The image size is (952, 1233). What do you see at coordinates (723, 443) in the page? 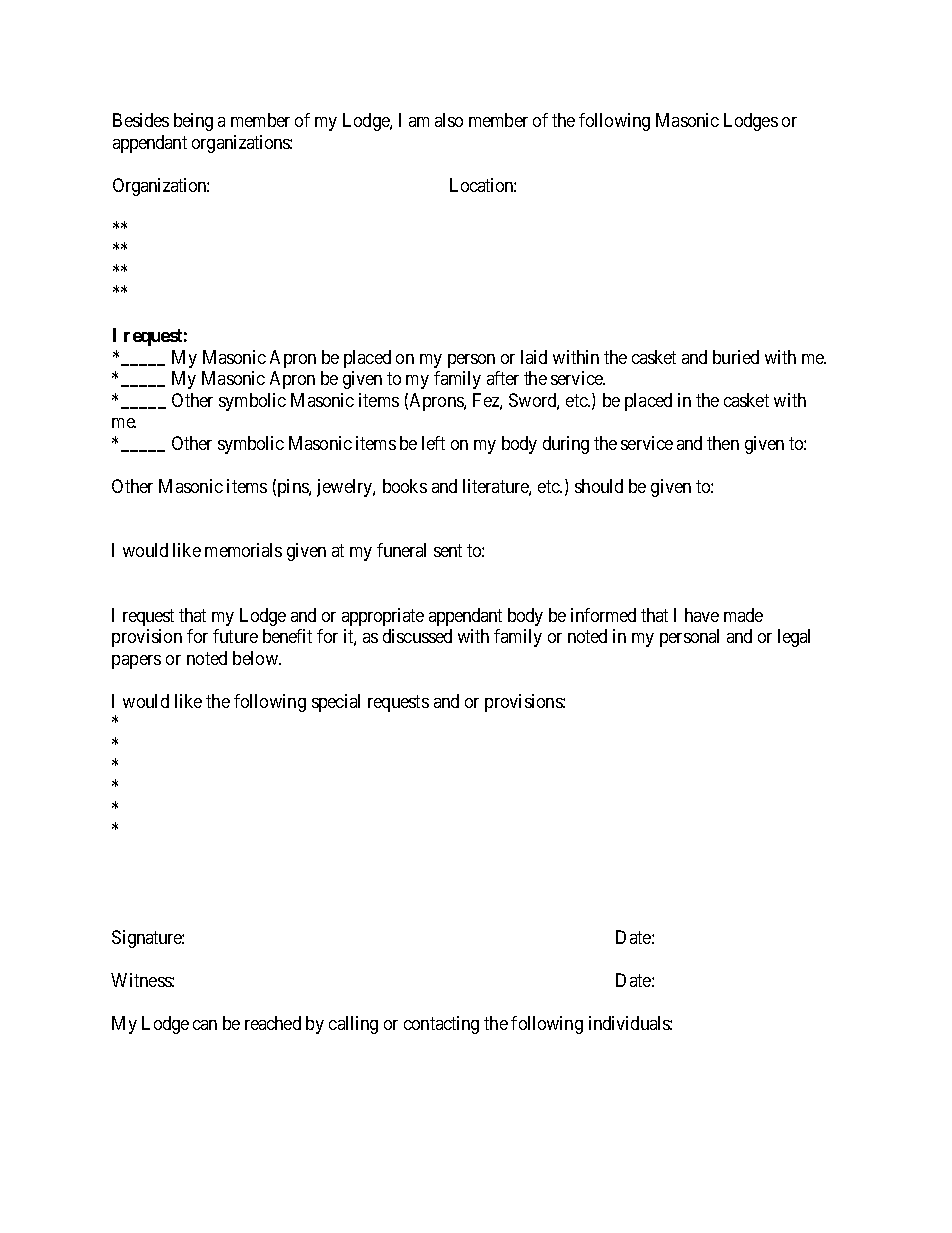
I see `then` at bounding box center [723, 443].
